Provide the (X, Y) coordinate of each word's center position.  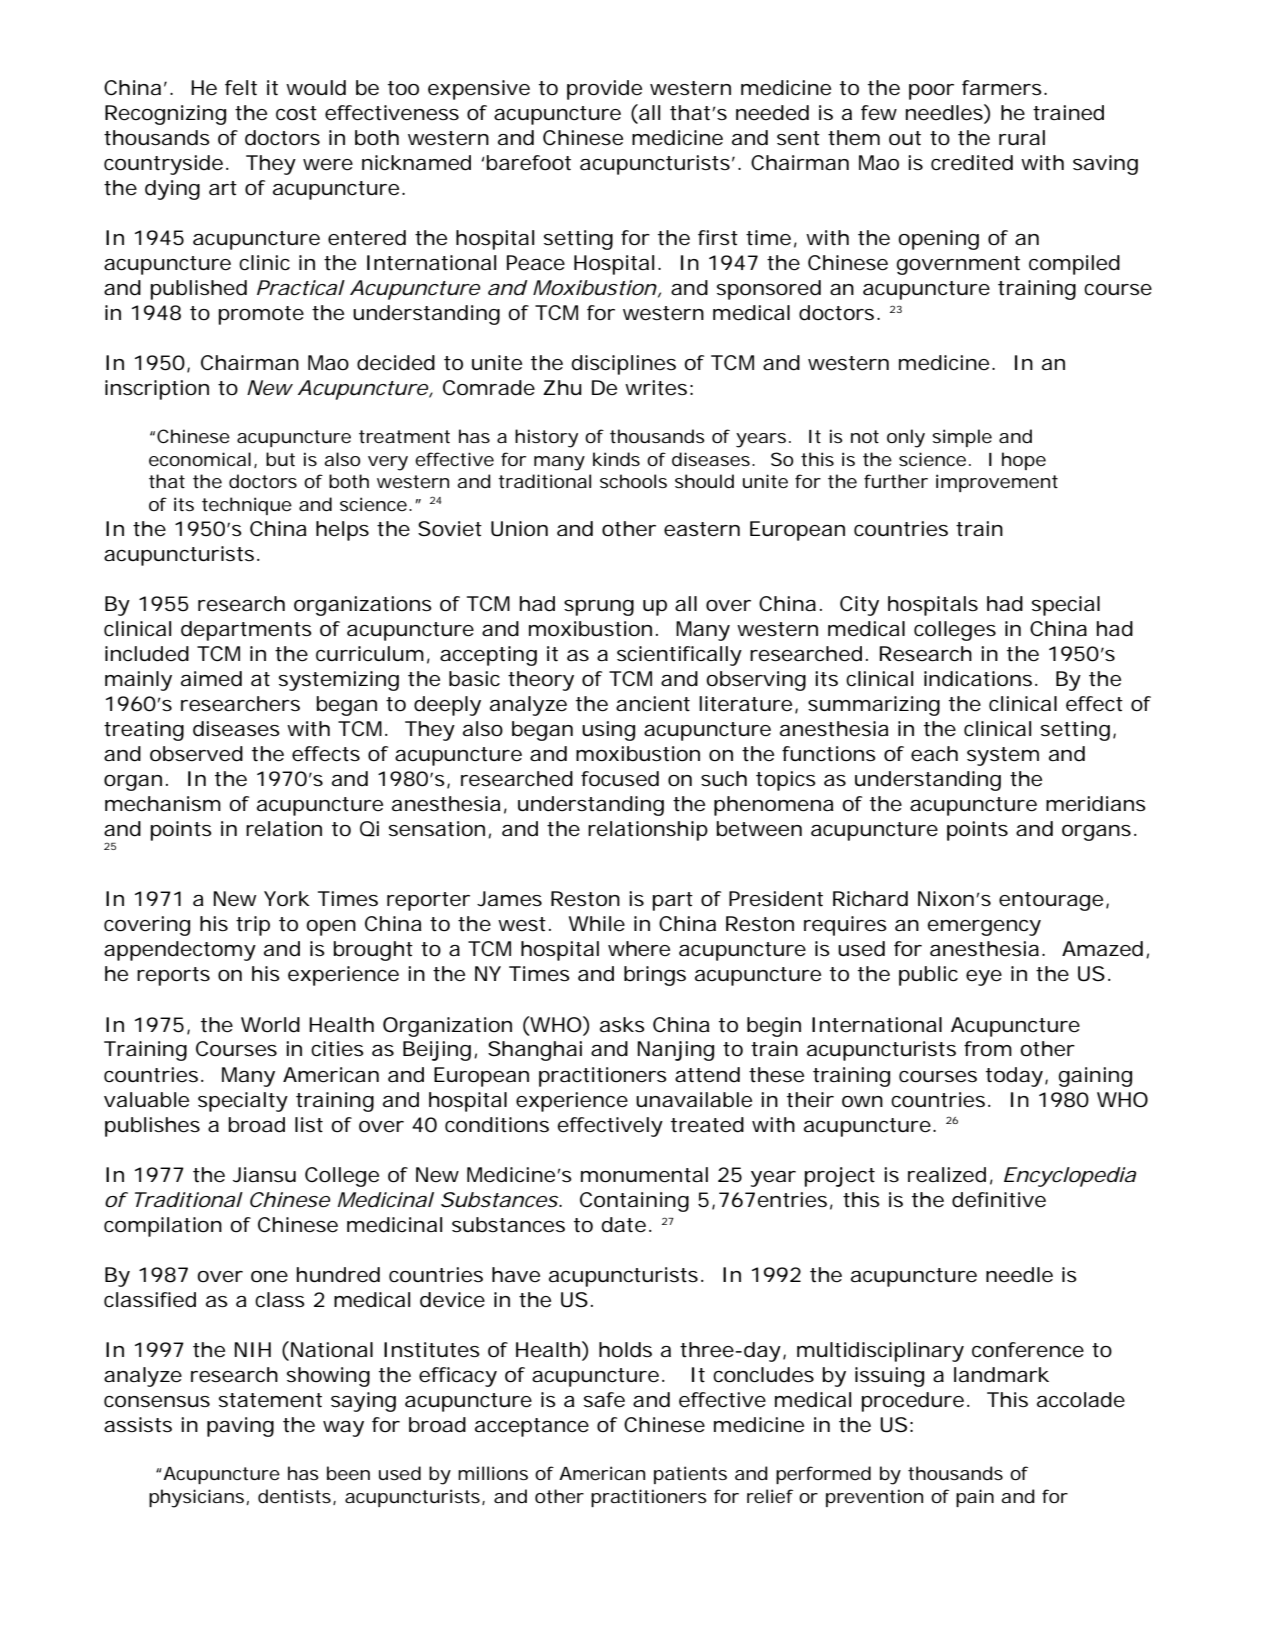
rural (1022, 138)
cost (296, 113)
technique (247, 506)
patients (690, 1475)
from (988, 1049)
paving (240, 1427)
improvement (997, 483)
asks (622, 1025)
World (270, 1025)
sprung (599, 608)
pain (975, 1498)
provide (604, 90)
